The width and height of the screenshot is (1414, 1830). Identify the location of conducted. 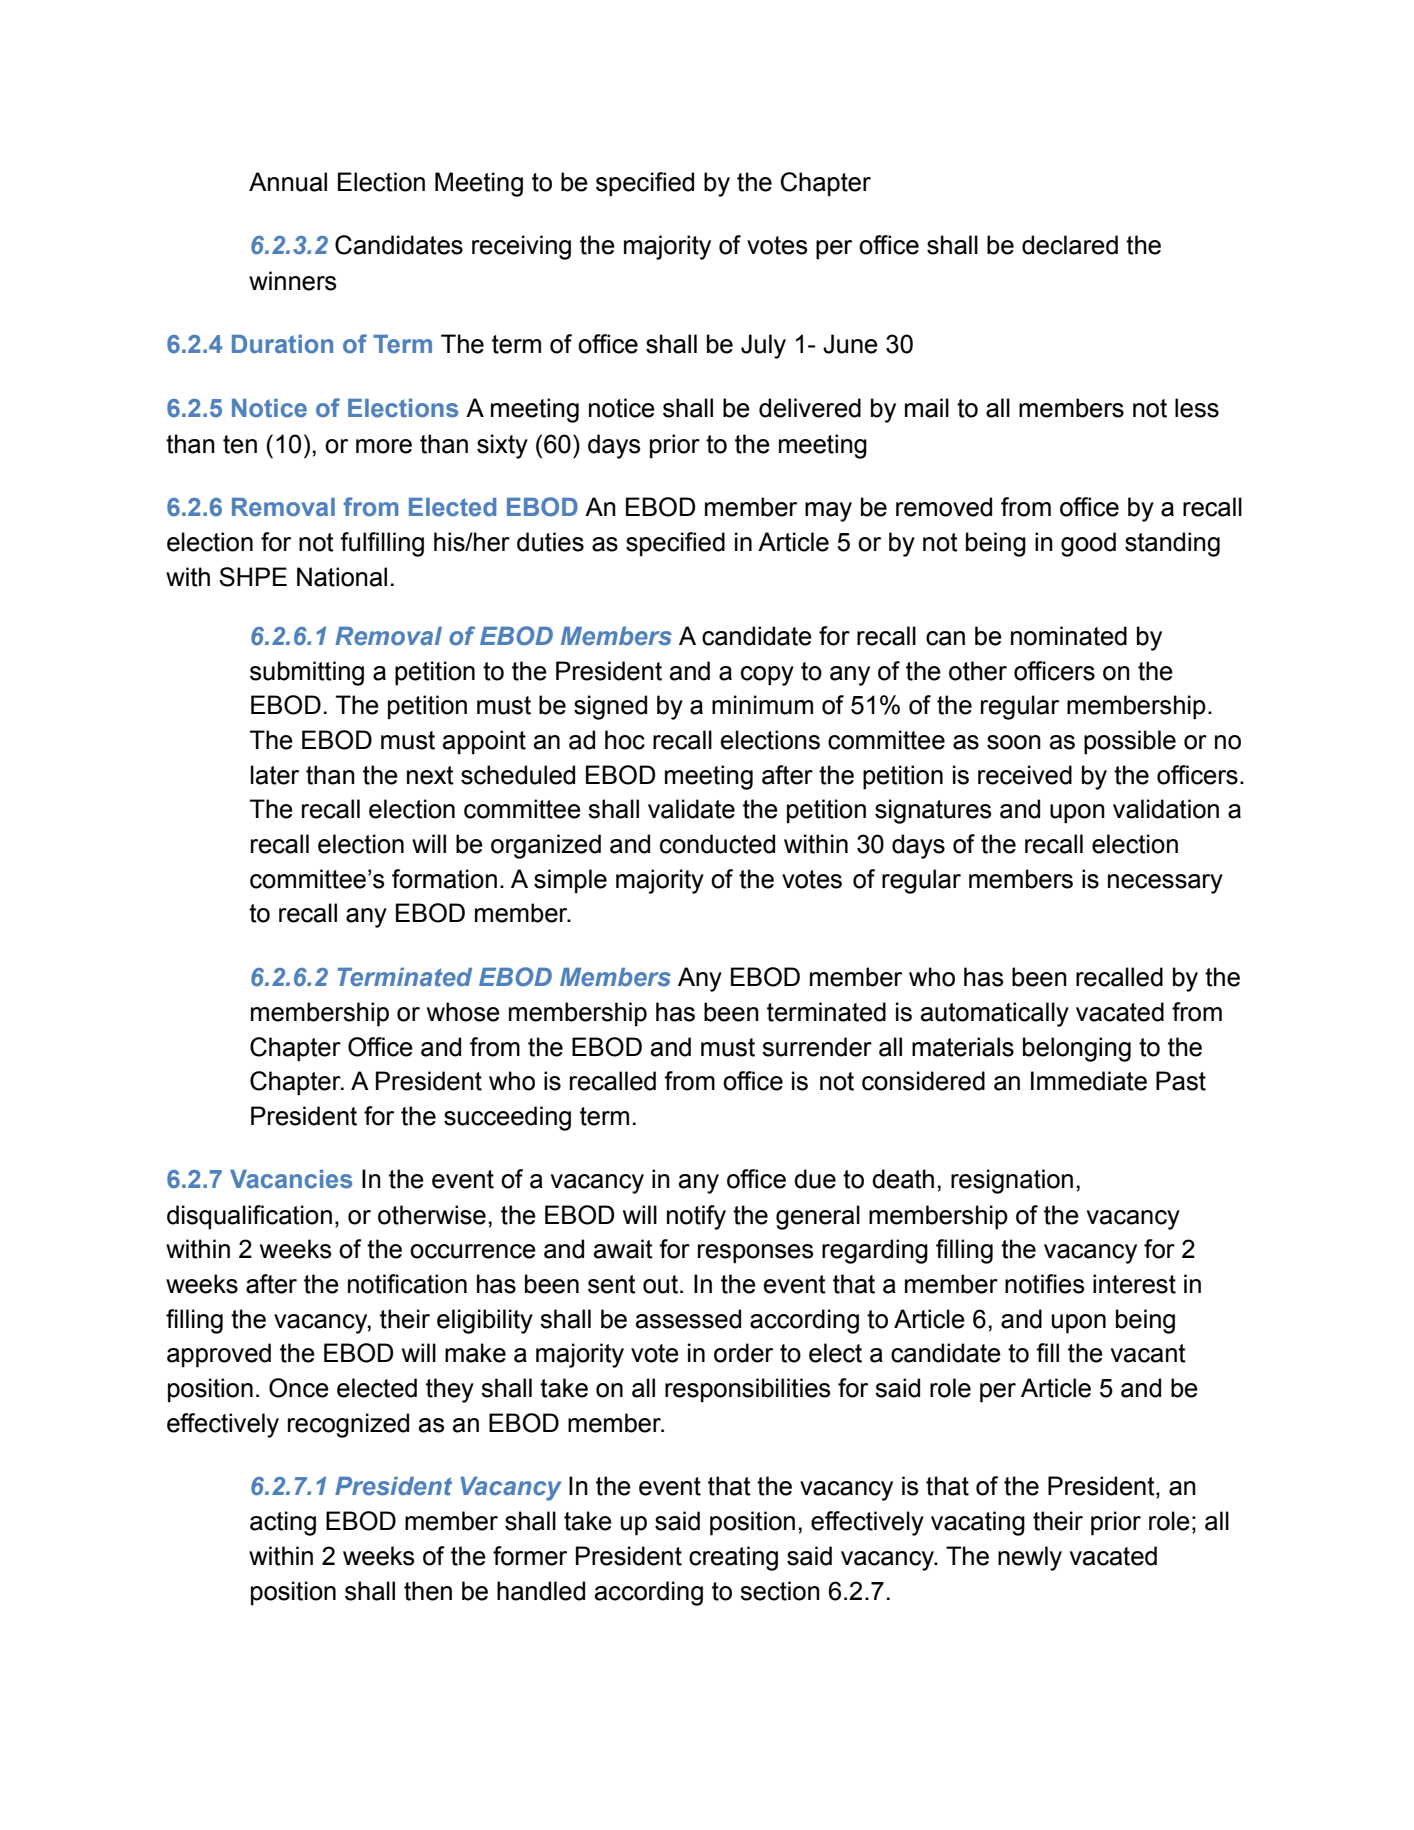
(717, 844).
